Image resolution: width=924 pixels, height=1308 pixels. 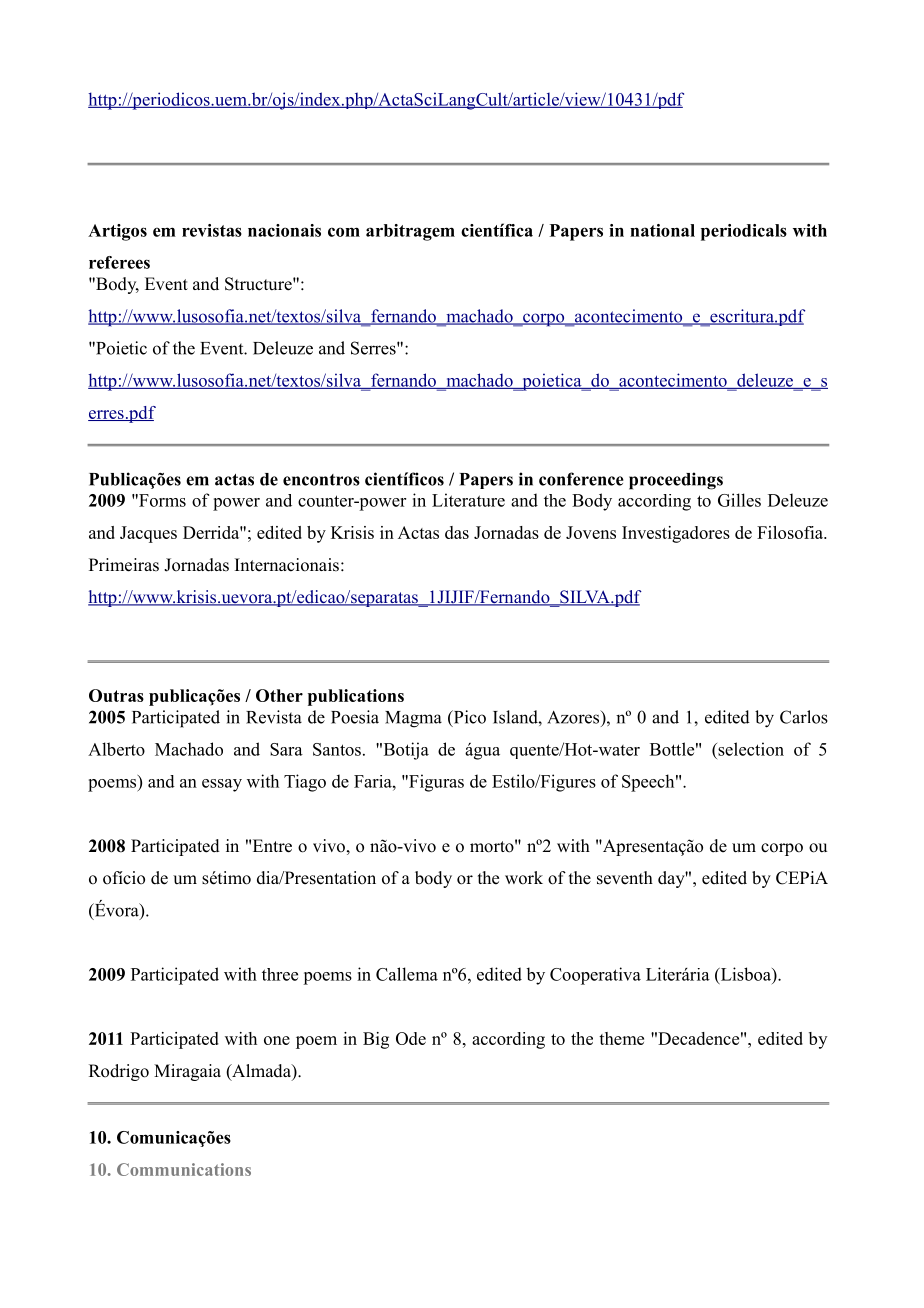 What do you see at coordinates (621, 1038) in the image?
I see `theme` at bounding box center [621, 1038].
